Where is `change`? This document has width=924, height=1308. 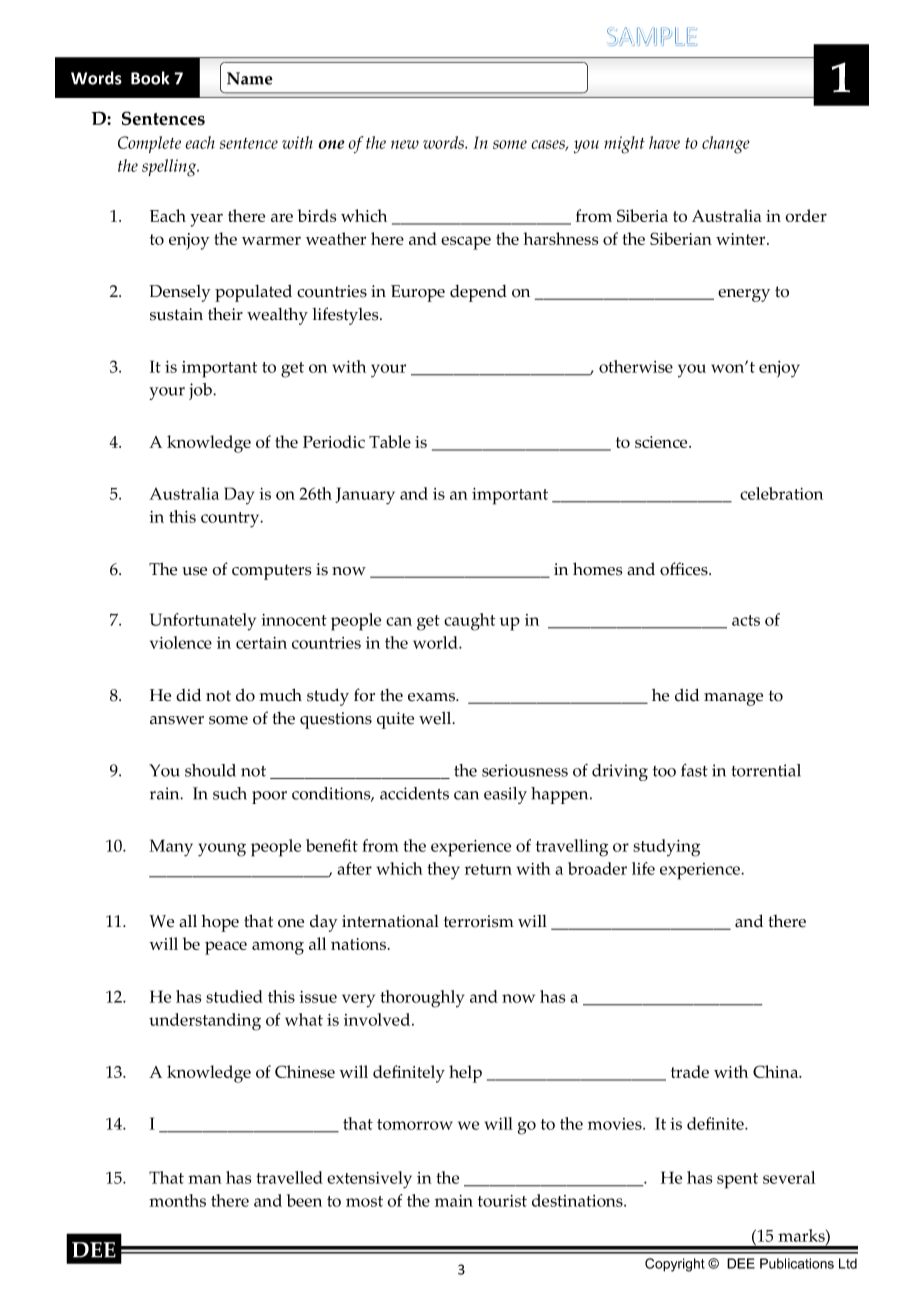 change is located at coordinates (726, 145).
